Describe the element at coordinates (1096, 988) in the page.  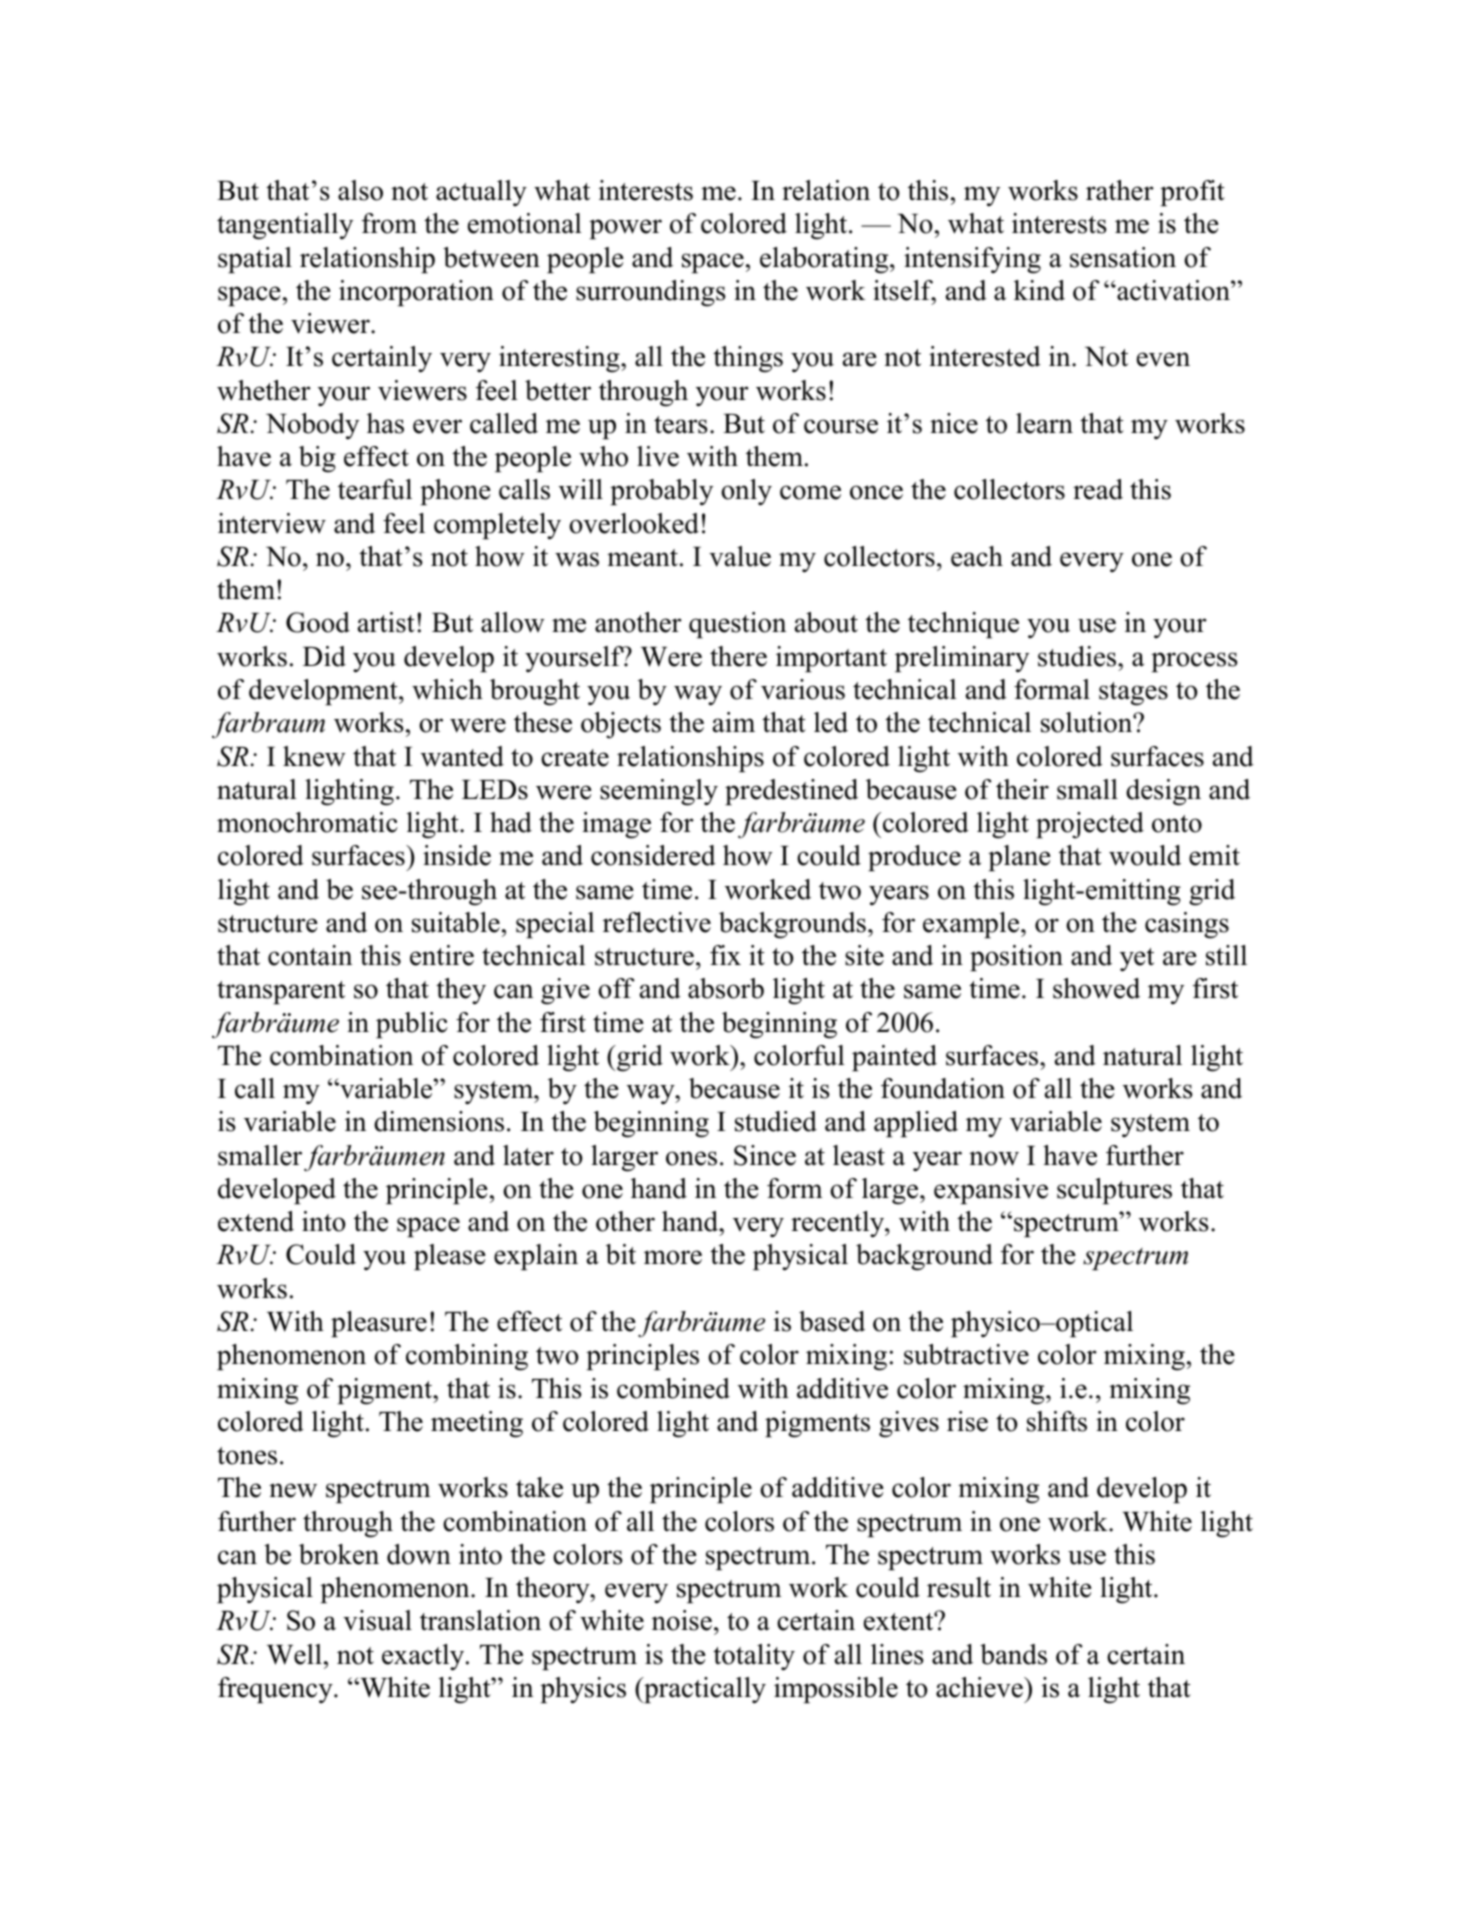
I see `showed` at that location.
